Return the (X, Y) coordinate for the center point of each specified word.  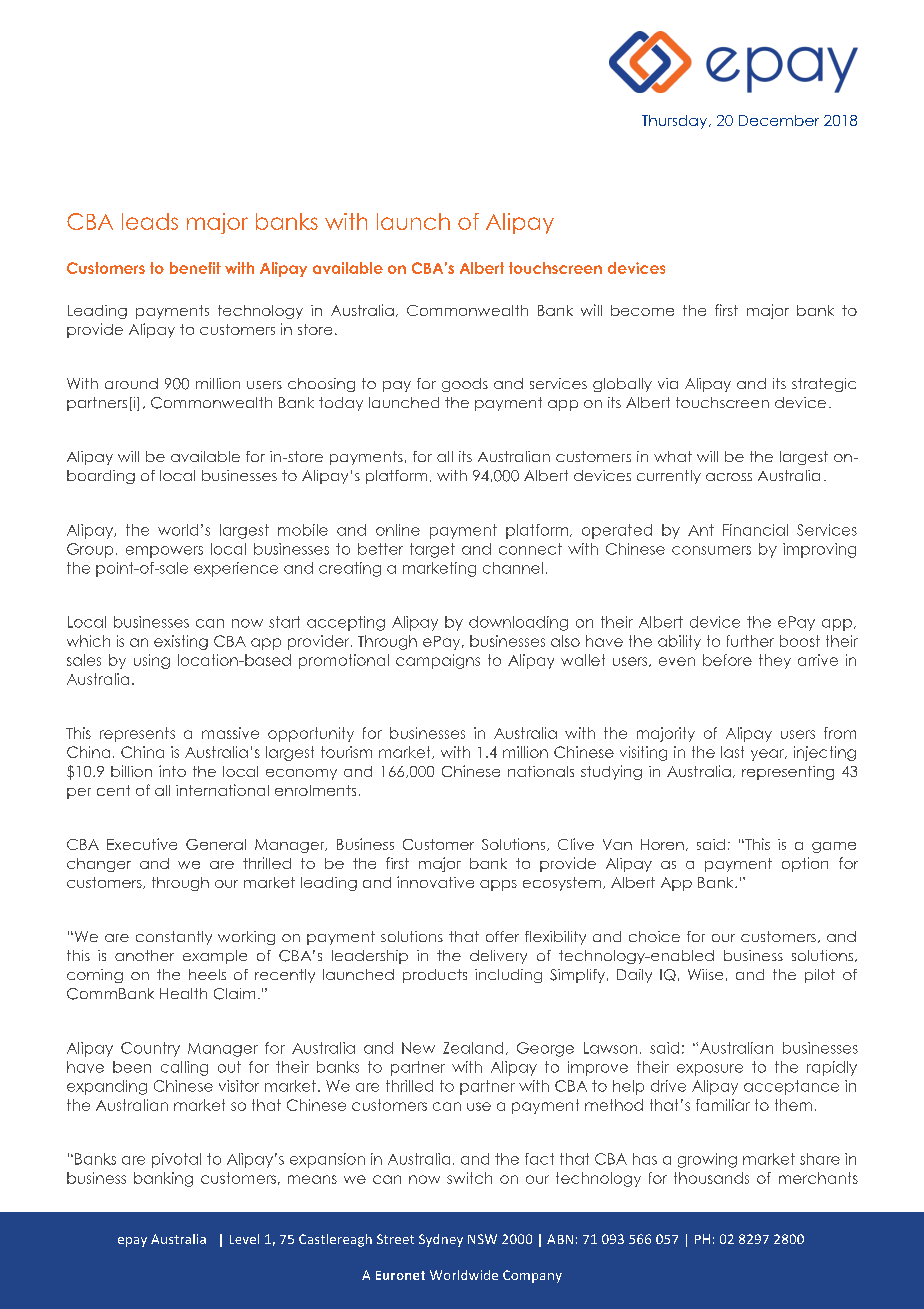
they (775, 661)
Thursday (676, 122)
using (152, 661)
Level (244, 1239)
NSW (482, 1239)
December (779, 120)
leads (150, 221)
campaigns (438, 661)
